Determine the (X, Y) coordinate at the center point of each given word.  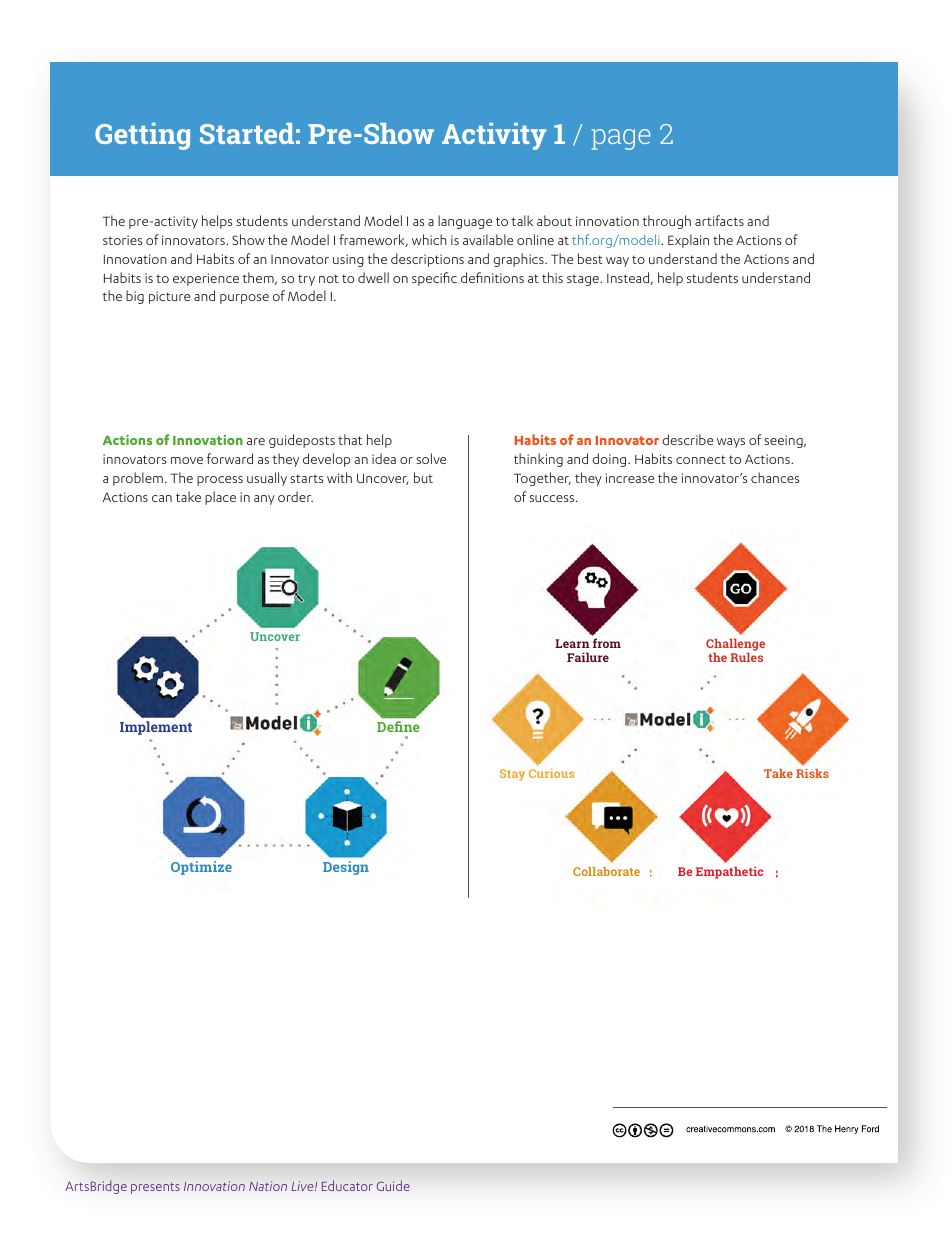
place (220, 498)
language (465, 222)
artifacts (719, 220)
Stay (512, 775)
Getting (142, 136)
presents (155, 1188)
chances (775, 477)
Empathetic (729, 873)
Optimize (201, 868)
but (423, 477)
